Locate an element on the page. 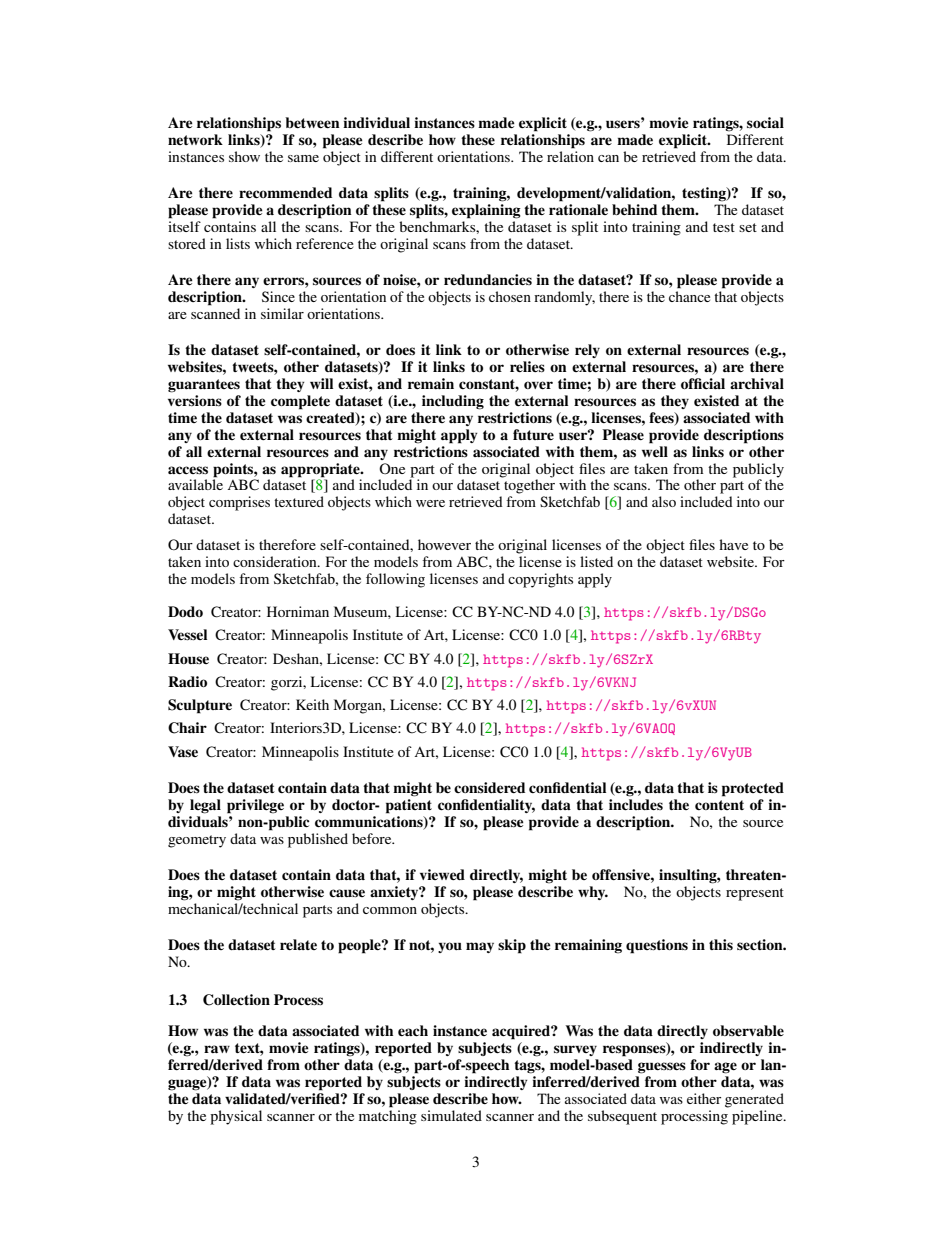  show is located at coordinates (244, 156).
